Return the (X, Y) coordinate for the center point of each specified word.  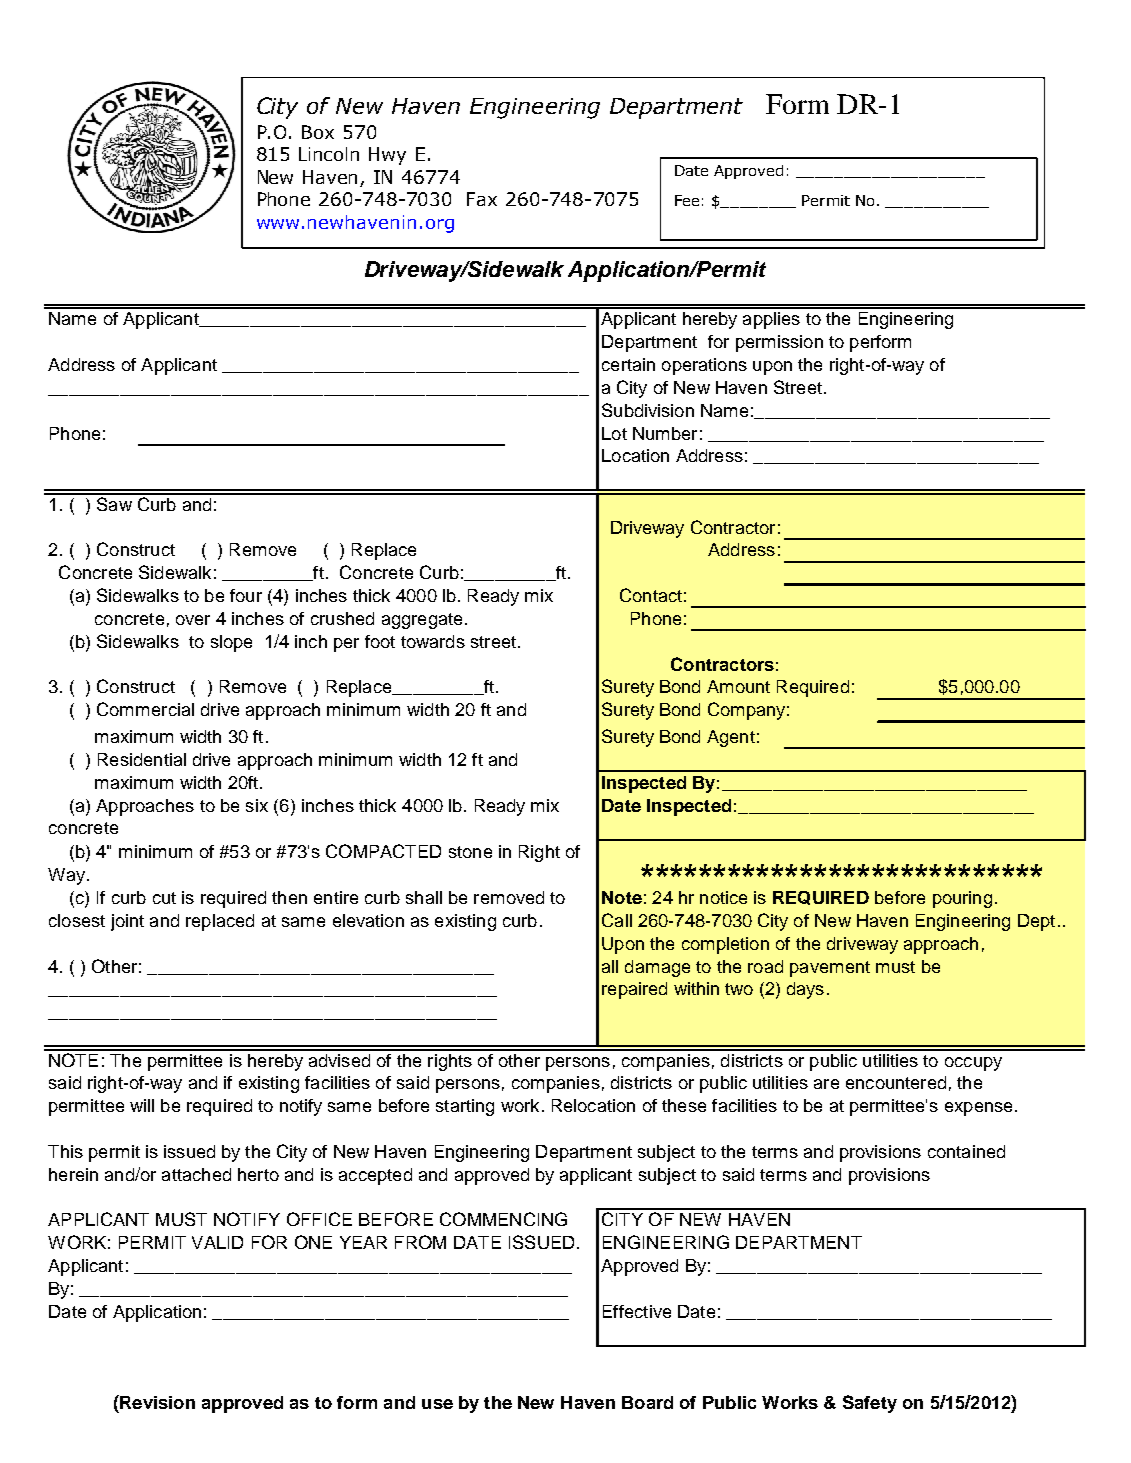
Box (318, 132)
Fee (687, 200)
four (246, 595)
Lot (614, 433)
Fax (482, 199)
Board (647, 1402)
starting (465, 1107)
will (142, 1105)
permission (779, 343)
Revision (156, 1402)
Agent (731, 738)
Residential (142, 759)
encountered (896, 1082)
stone (470, 852)
